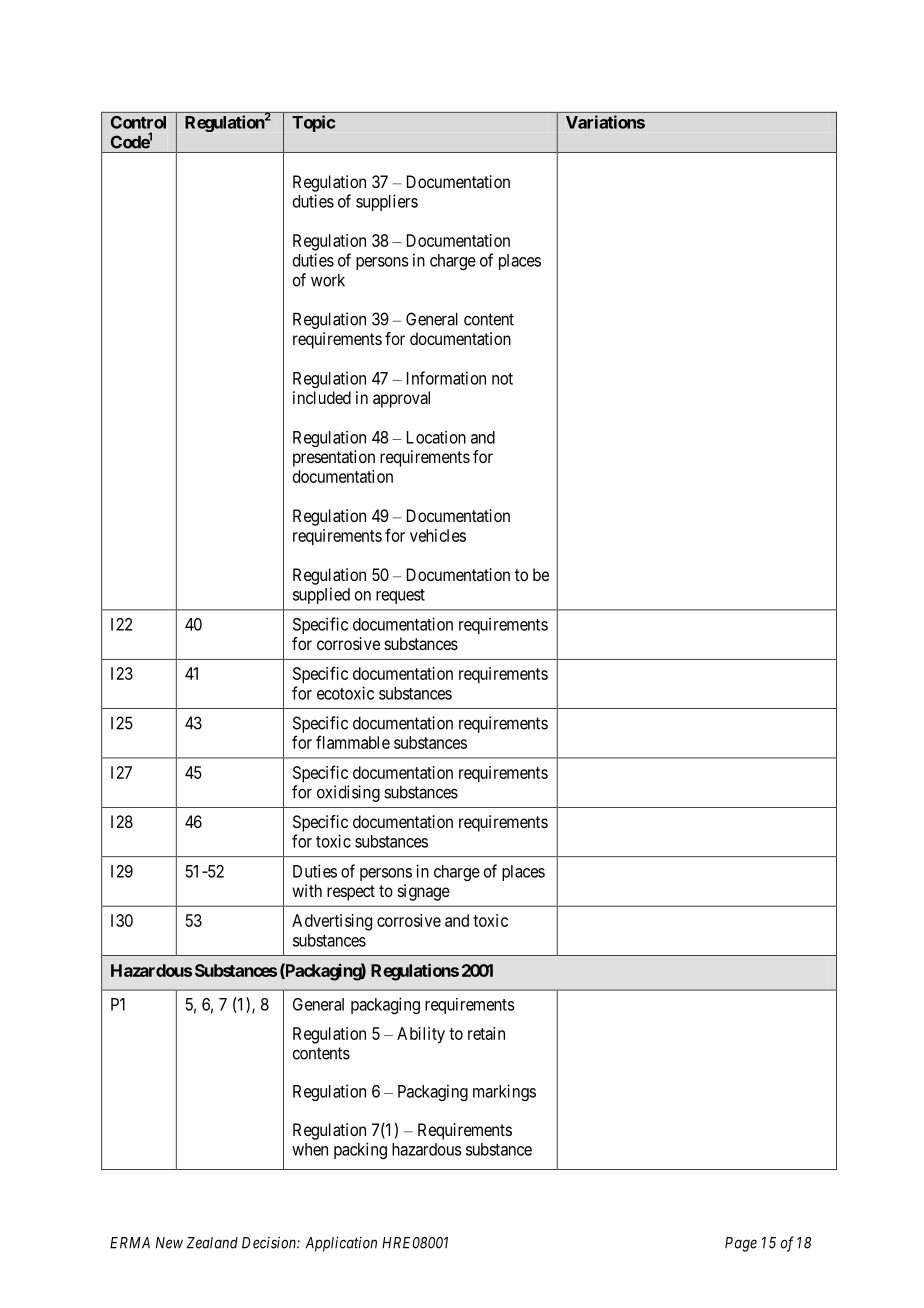  Describe the element at coordinates (307, 890) in the page. I see `with` at that location.
